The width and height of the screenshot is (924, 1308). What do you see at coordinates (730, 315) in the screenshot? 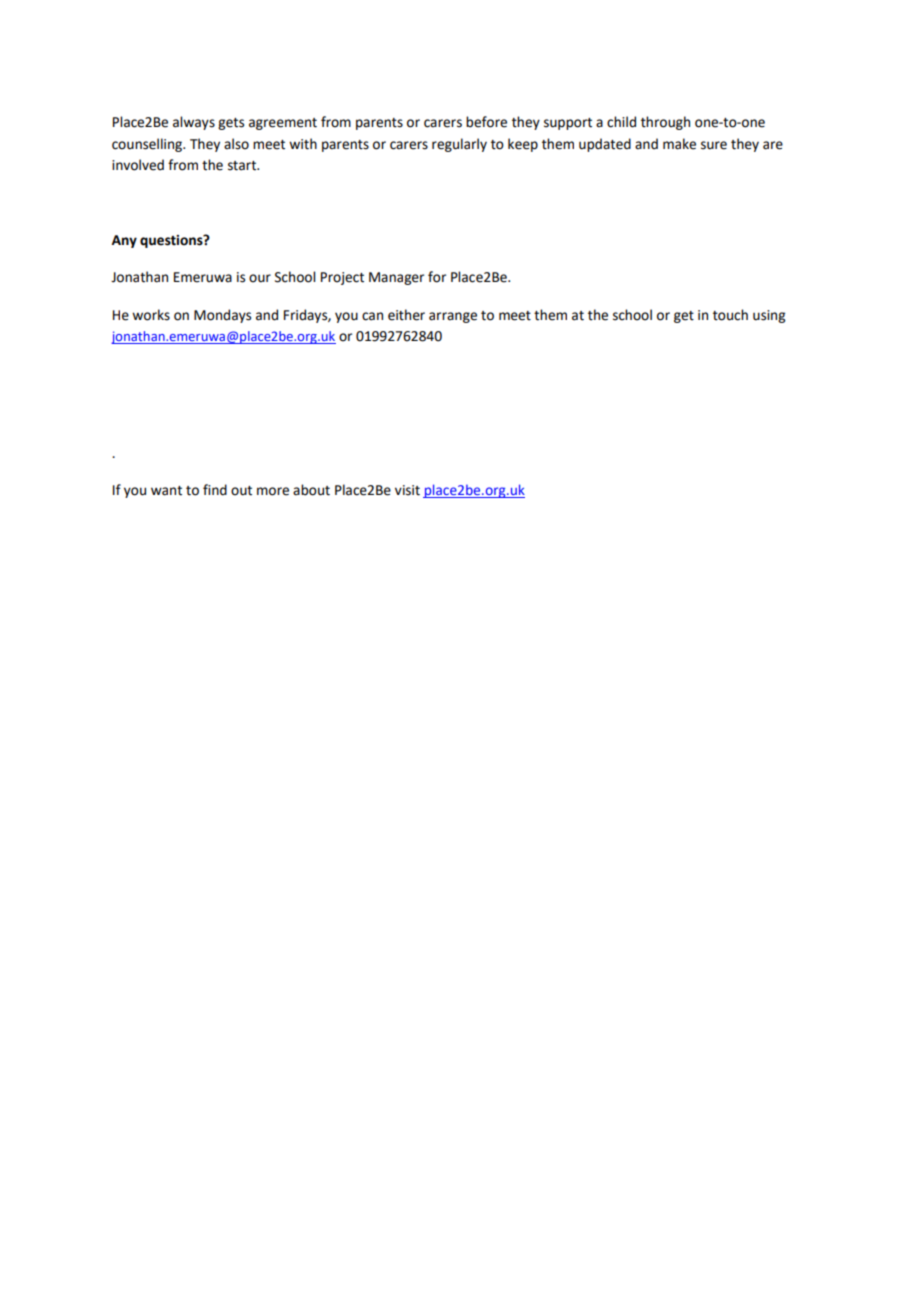
I see `touch` at bounding box center [730, 315].
